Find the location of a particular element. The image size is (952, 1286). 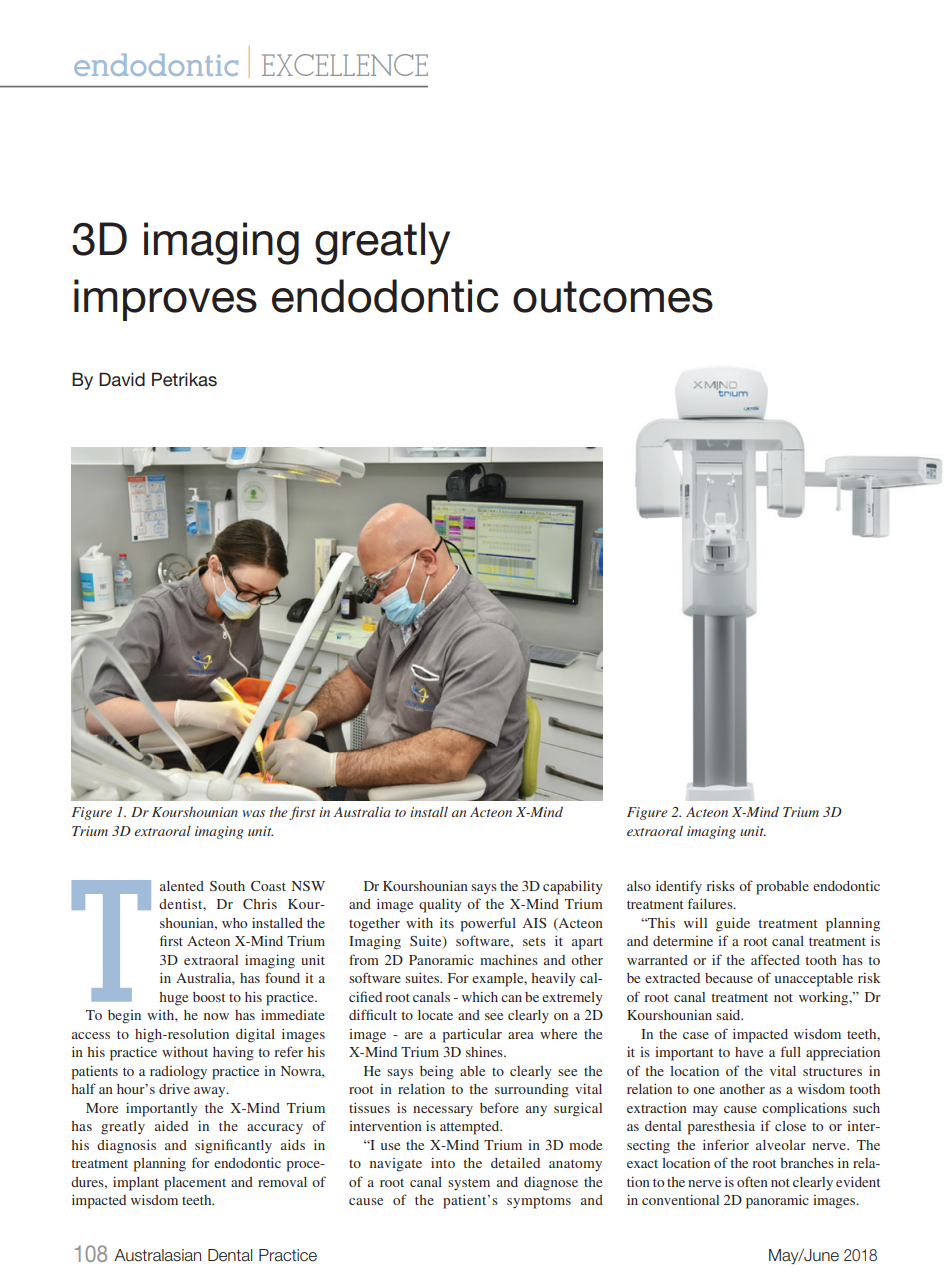

capability is located at coordinates (573, 887).
